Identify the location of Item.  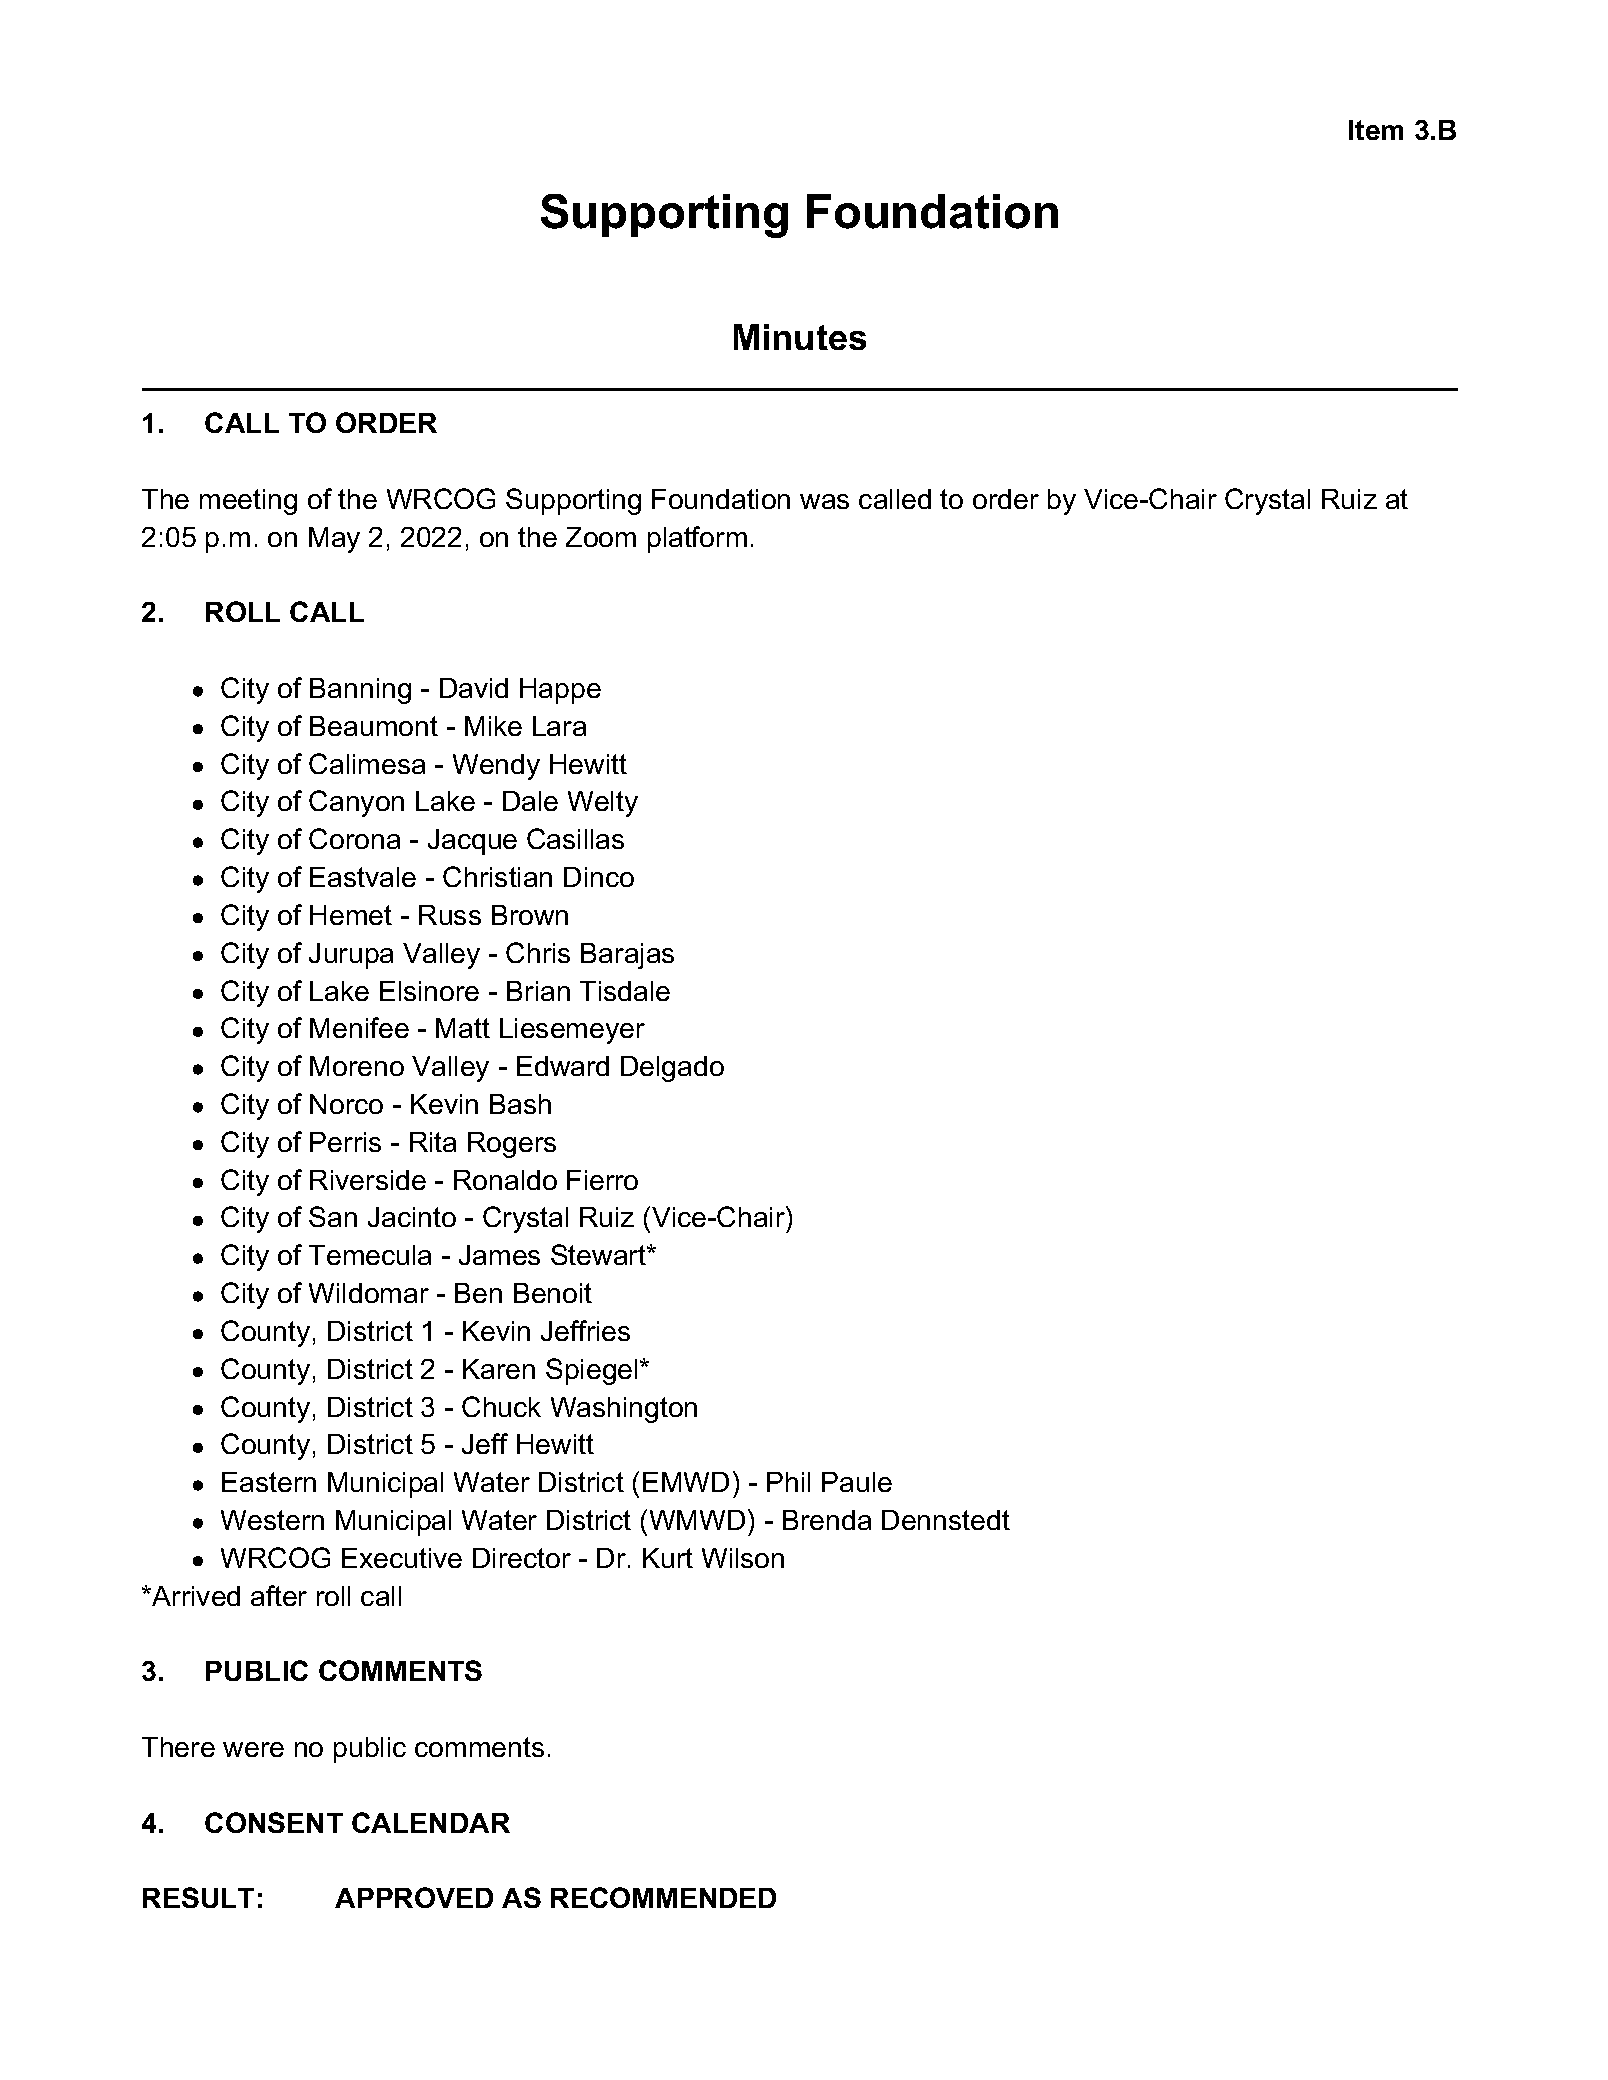
(1376, 130).
